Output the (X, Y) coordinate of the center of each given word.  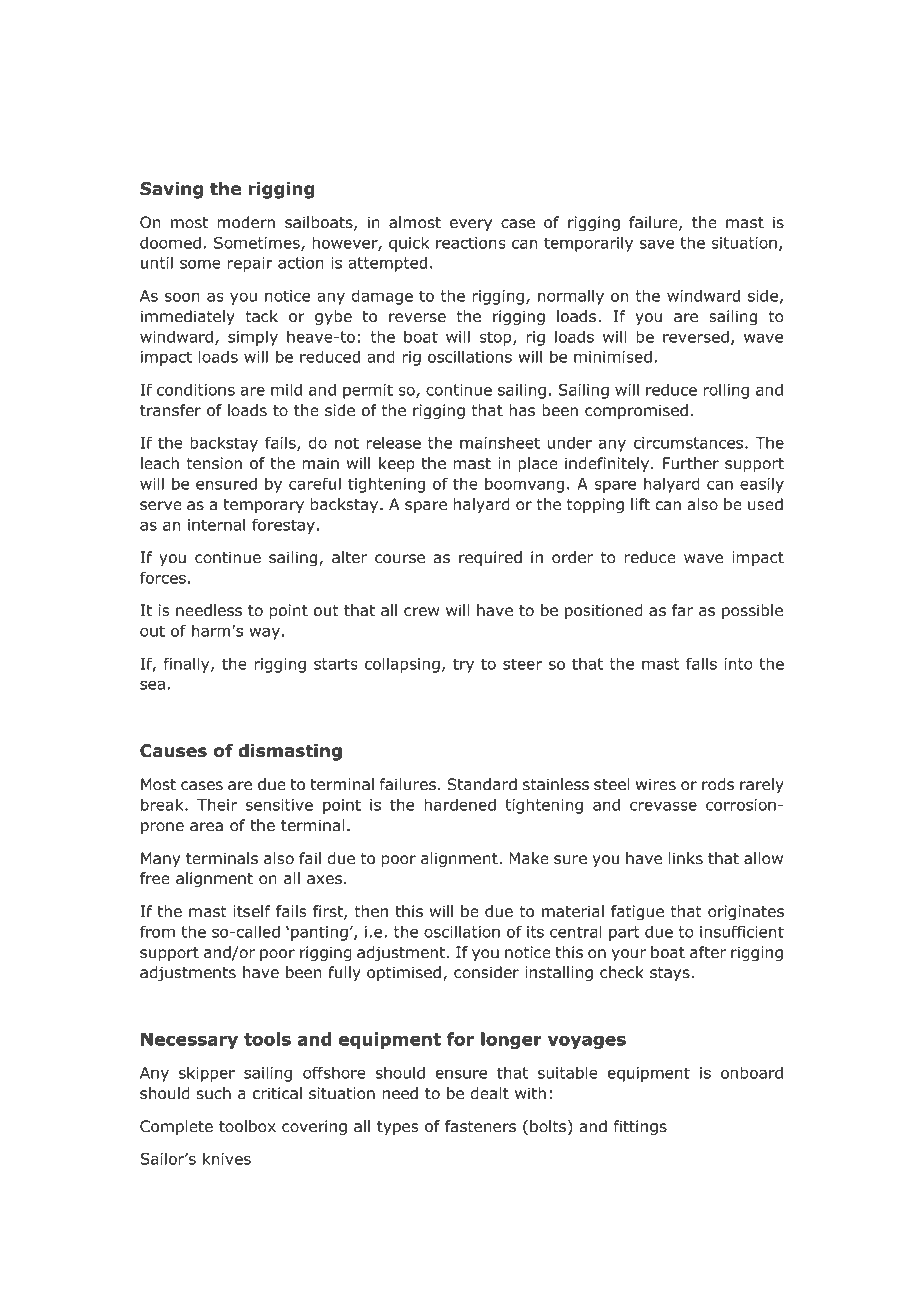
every (471, 225)
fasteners (480, 1126)
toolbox (247, 1126)
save (656, 244)
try (463, 665)
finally (188, 665)
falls (701, 663)
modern (246, 222)
